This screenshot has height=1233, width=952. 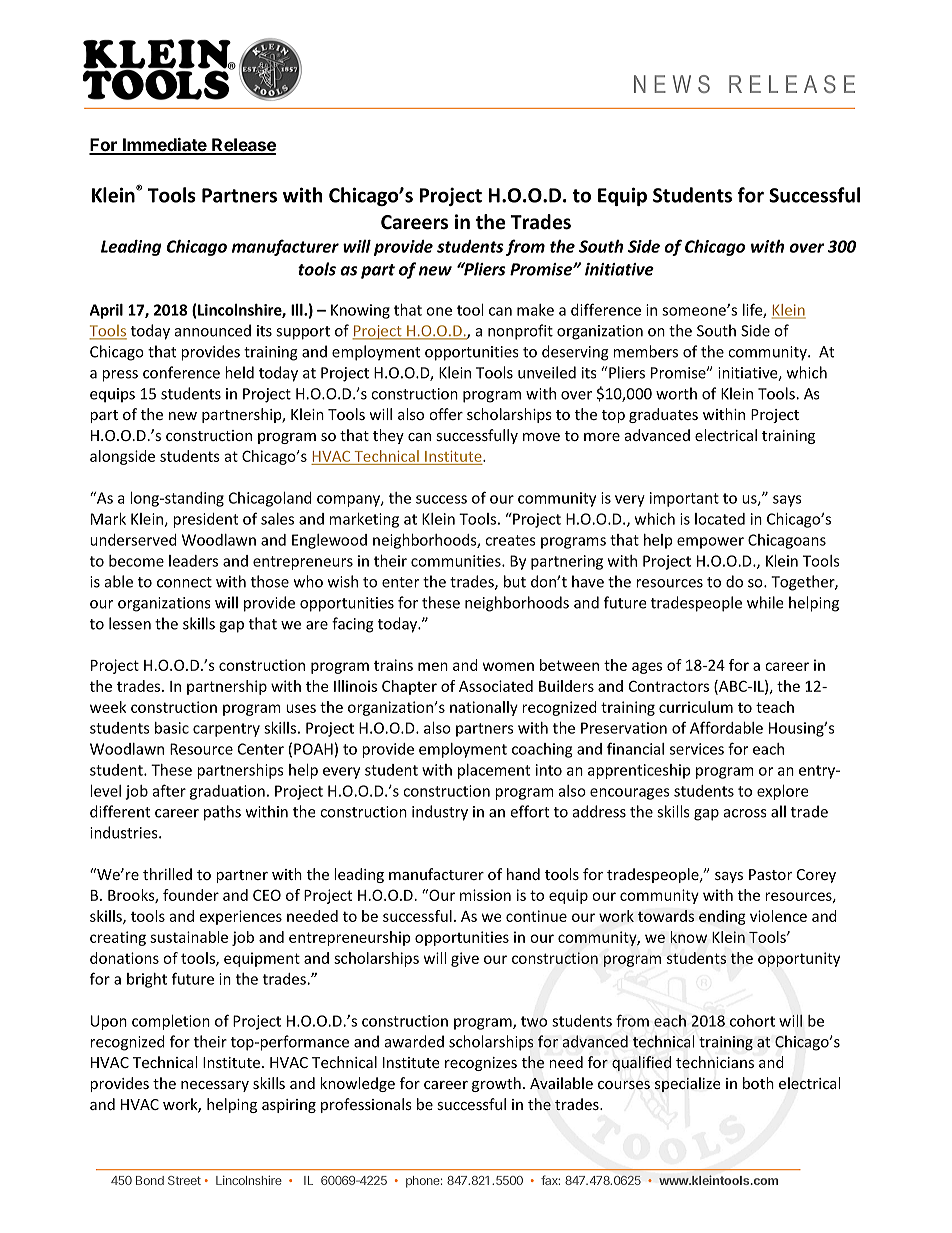 What do you see at coordinates (184, 1180) in the screenshot?
I see `Street` at bounding box center [184, 1180].
